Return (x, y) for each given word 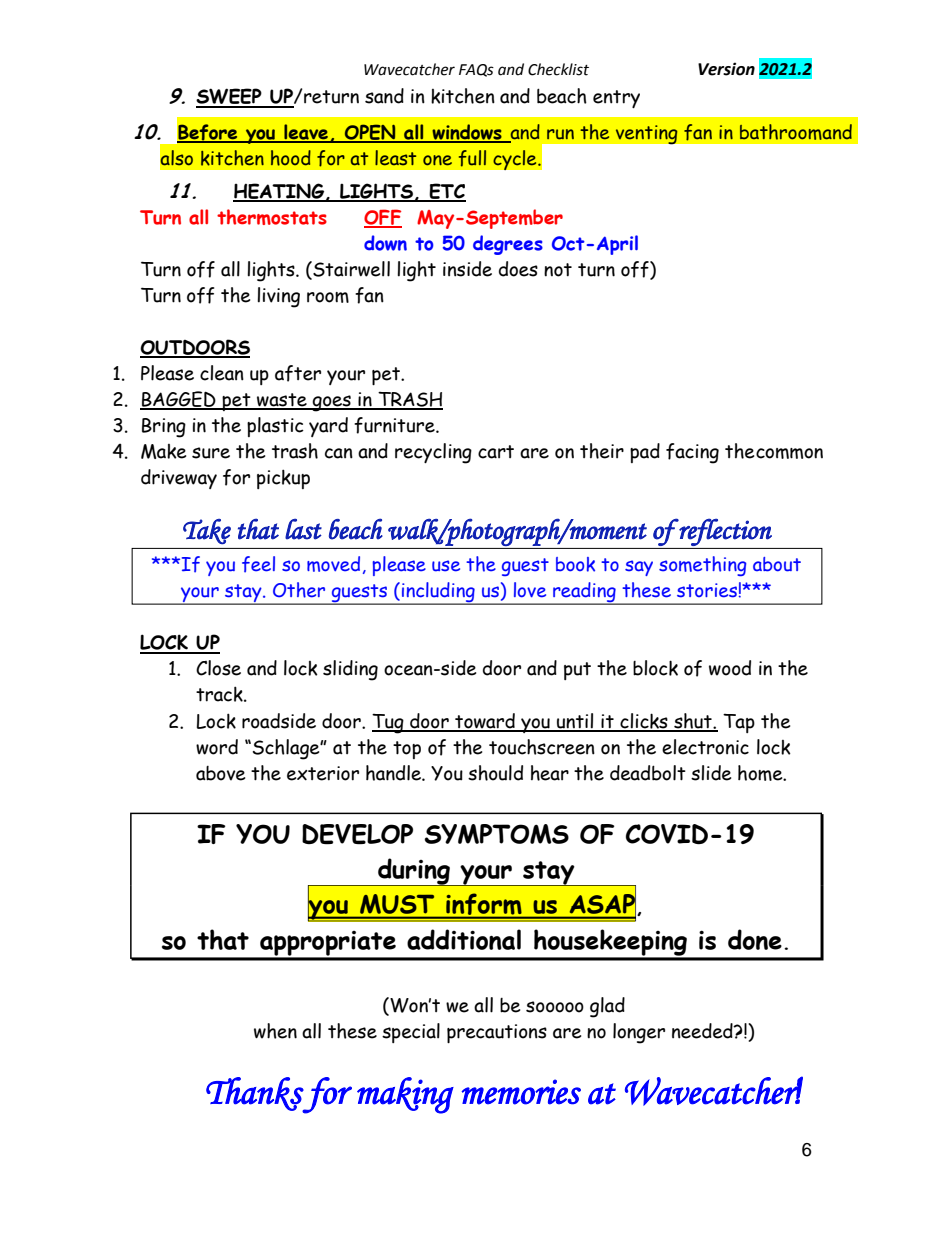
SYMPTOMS (496, 834)
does (518, 269)
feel (258, 564)
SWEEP (230, 97)
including (438, 593)
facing (692, 453)
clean (222, 373)
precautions (497, 1033)
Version (726, 69)
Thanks (255, 1095)
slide (711, 773)
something (702, 566)
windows (467, 133)
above (220, 773)
